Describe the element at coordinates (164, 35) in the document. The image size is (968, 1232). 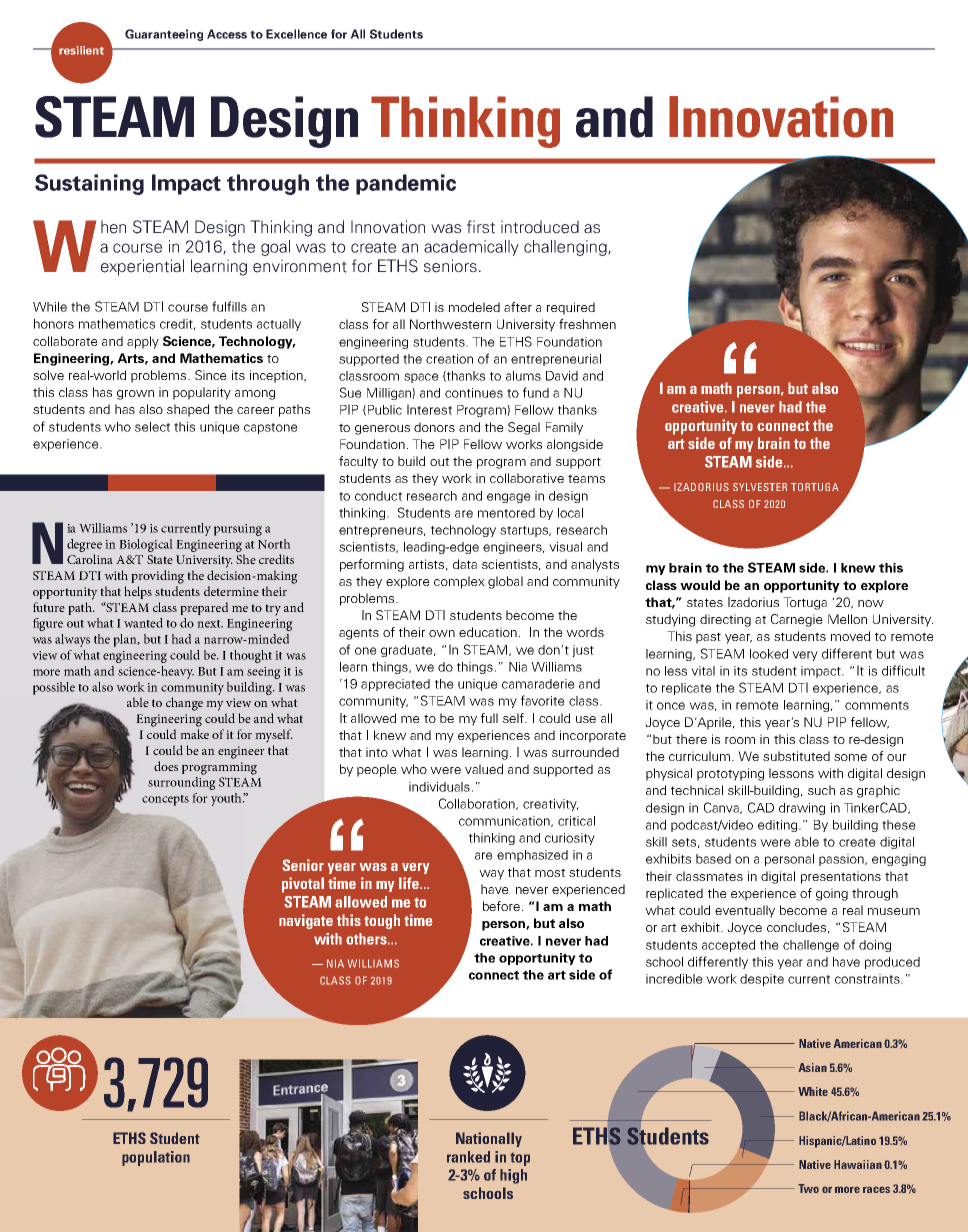
I see `Guaranteeing` at that location.
